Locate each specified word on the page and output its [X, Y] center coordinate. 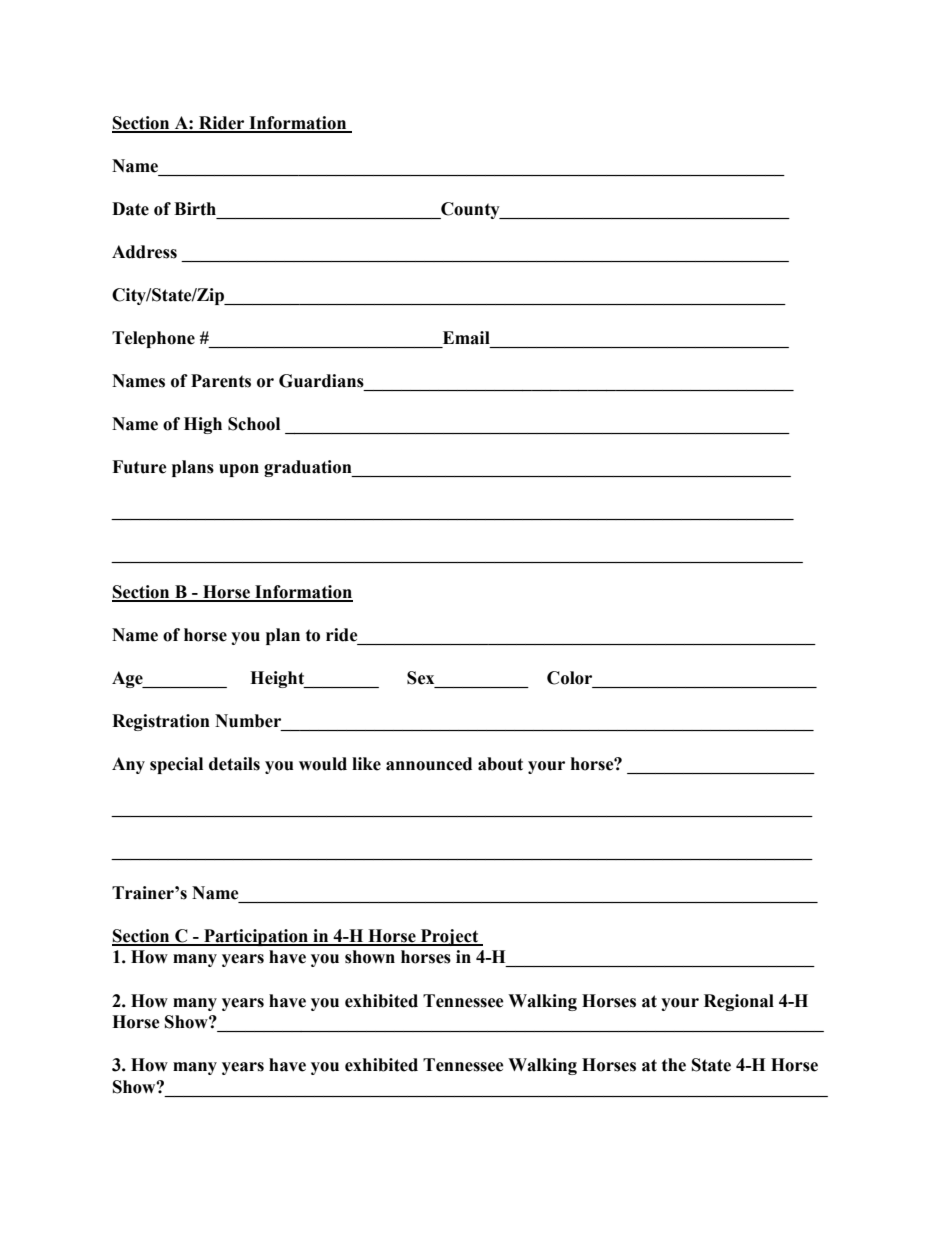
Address [144, 252]
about [500, 764]
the [674, 1065]
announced [429, 764]
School [254, 424]
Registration [161, 722]
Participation [256, 937]
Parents [221, 381]
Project [450, 937]
